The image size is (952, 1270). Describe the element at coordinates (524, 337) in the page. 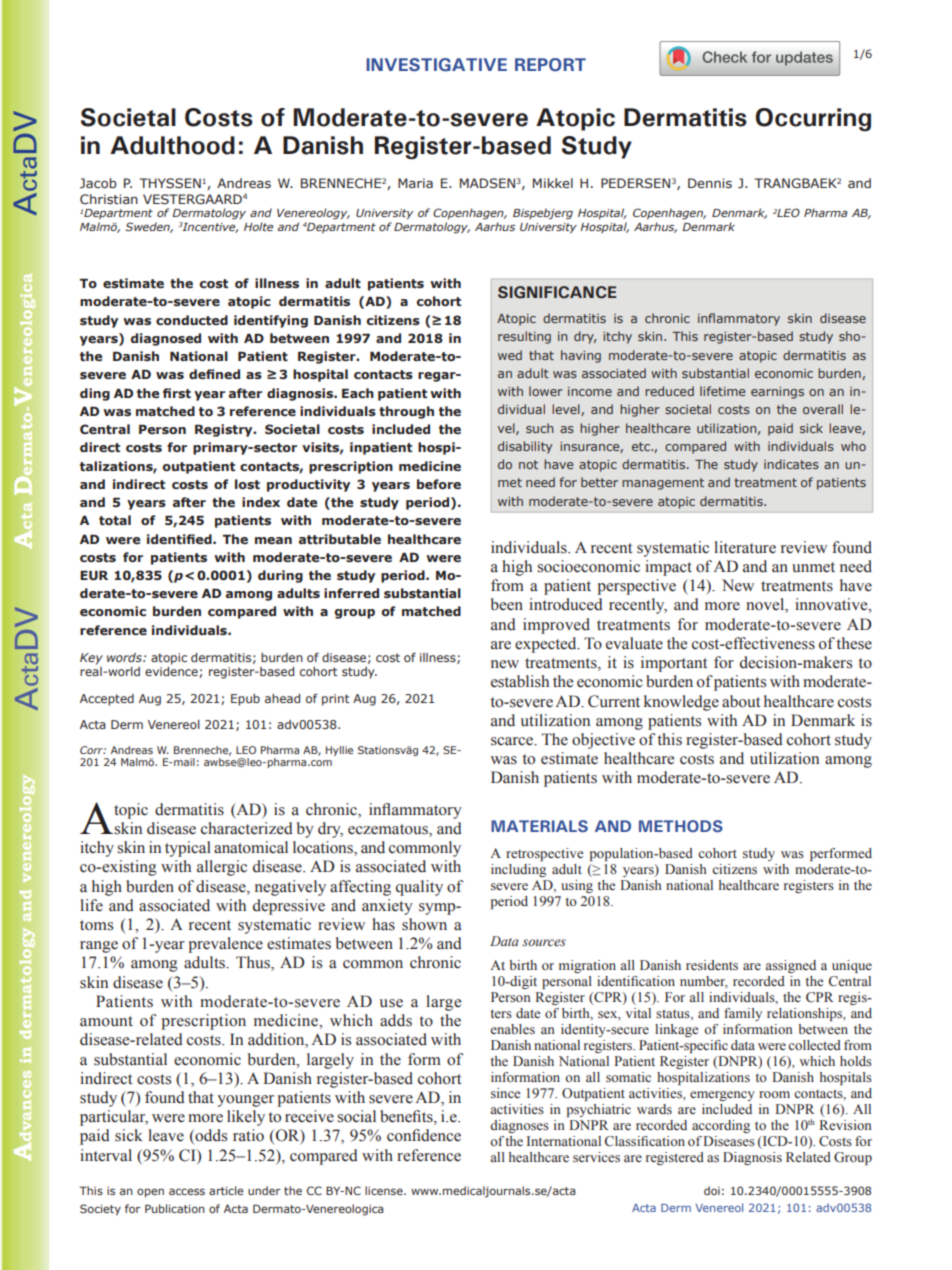

I see `resulting` at that location.
